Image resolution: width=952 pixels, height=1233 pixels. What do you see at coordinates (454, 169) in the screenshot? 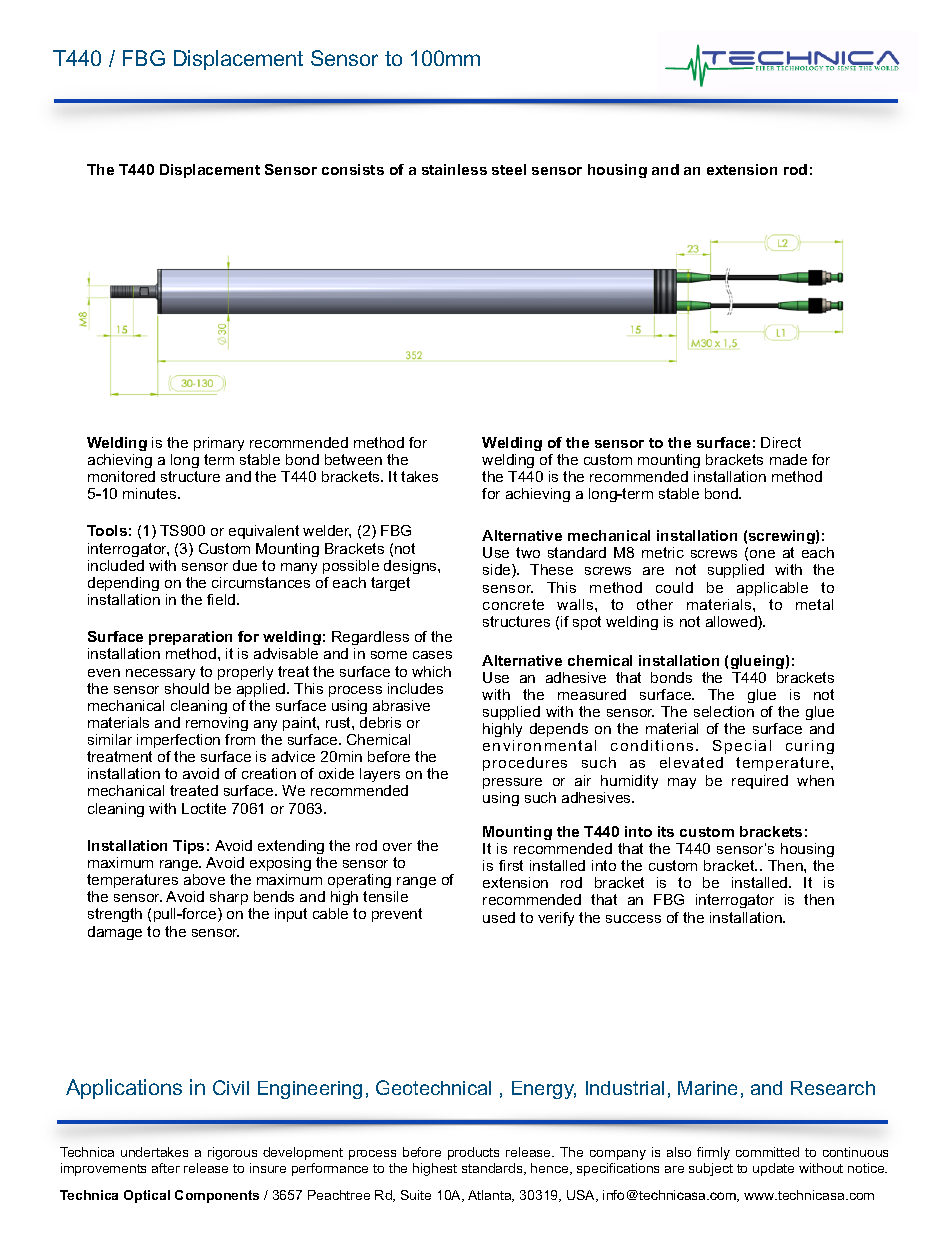
I see `stainless` at bounding box center [454, 169].
